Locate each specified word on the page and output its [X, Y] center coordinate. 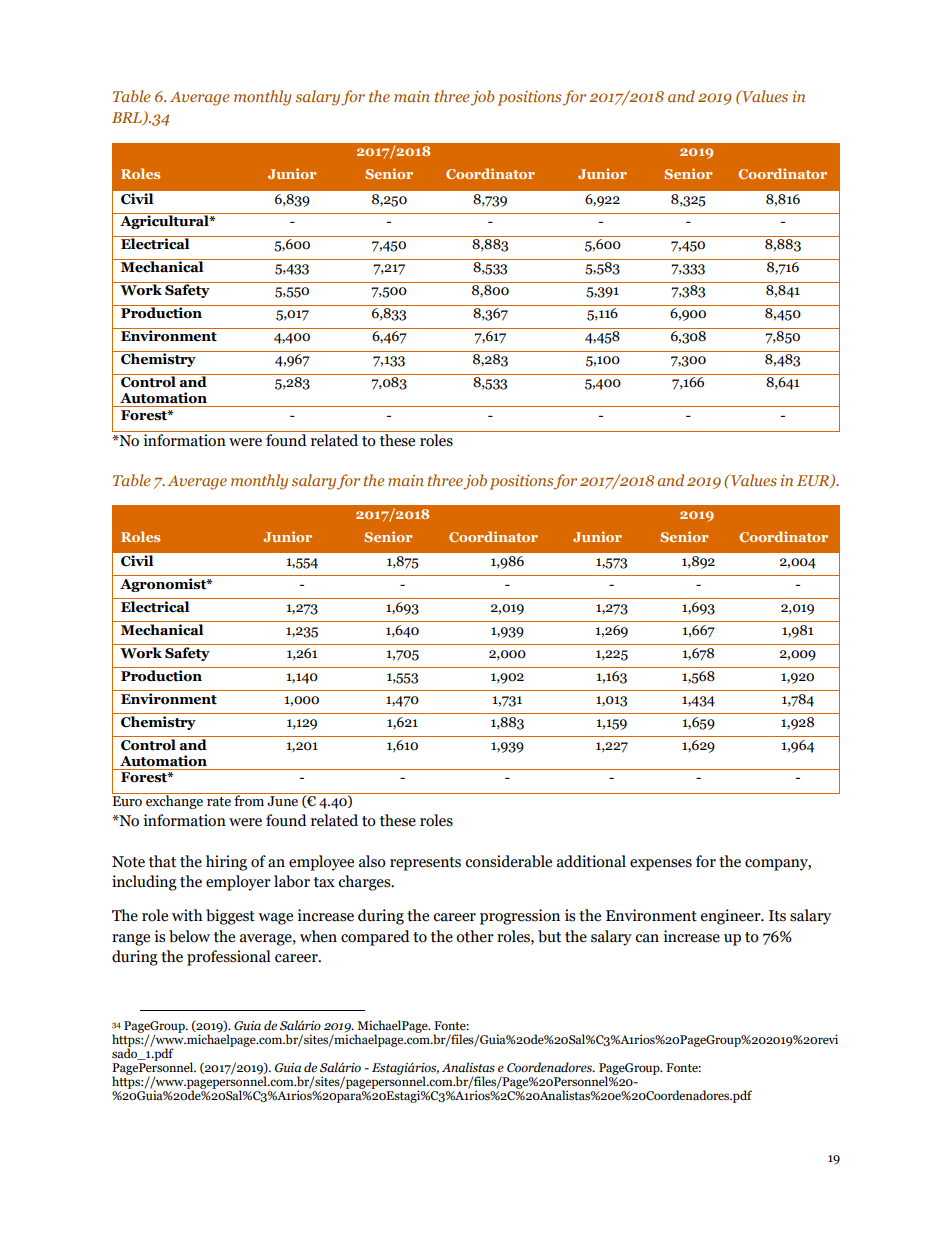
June [282, 801]
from [249, 800]
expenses [661, 865]
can [647, 938]
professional [229, 958]
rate [219, 802]
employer [238, 883]
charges [365, 883]
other [475, 936]
